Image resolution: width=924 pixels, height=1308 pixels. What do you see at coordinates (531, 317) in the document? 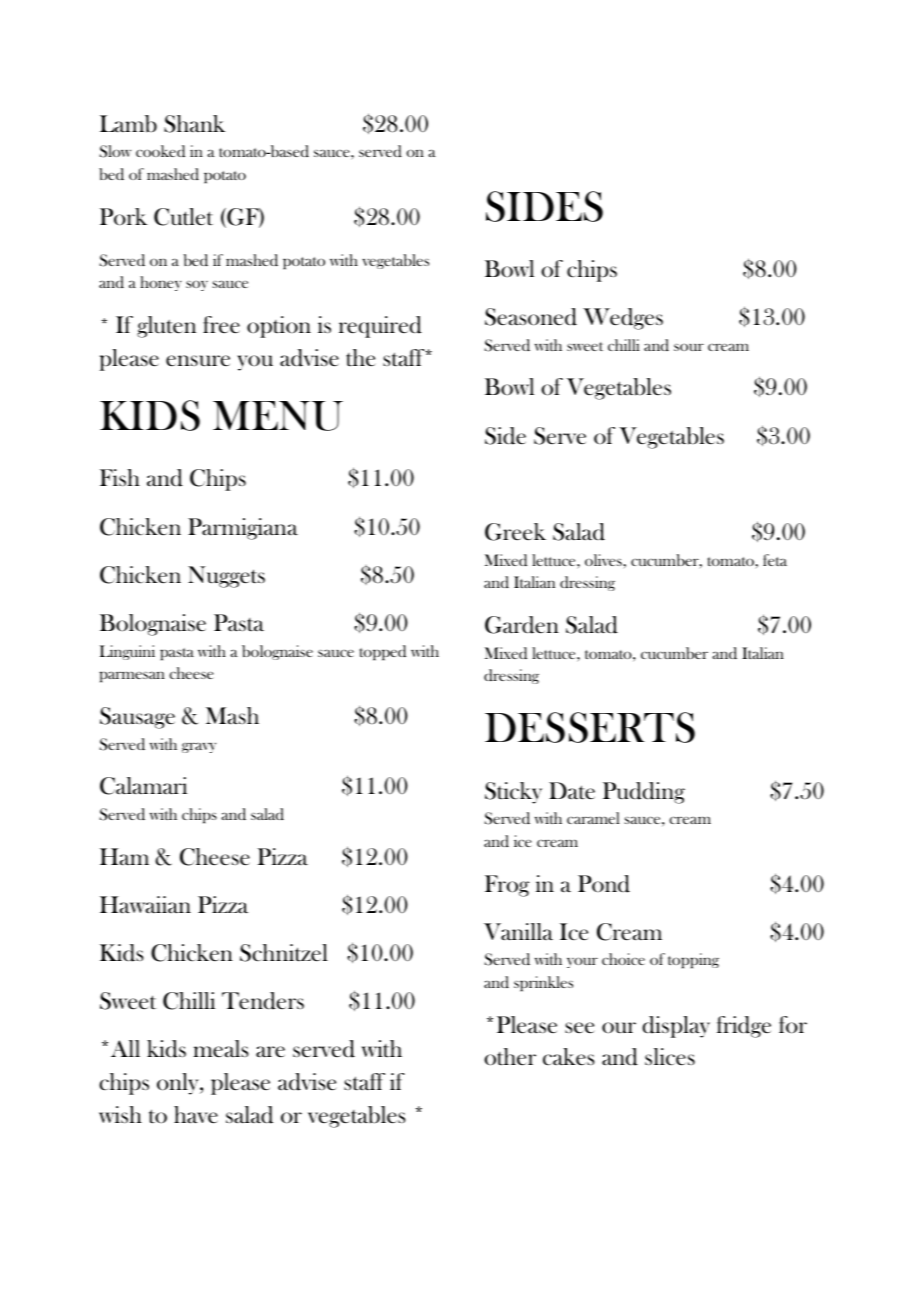
I see `Seasoned` at bounding box center [531, 317].
